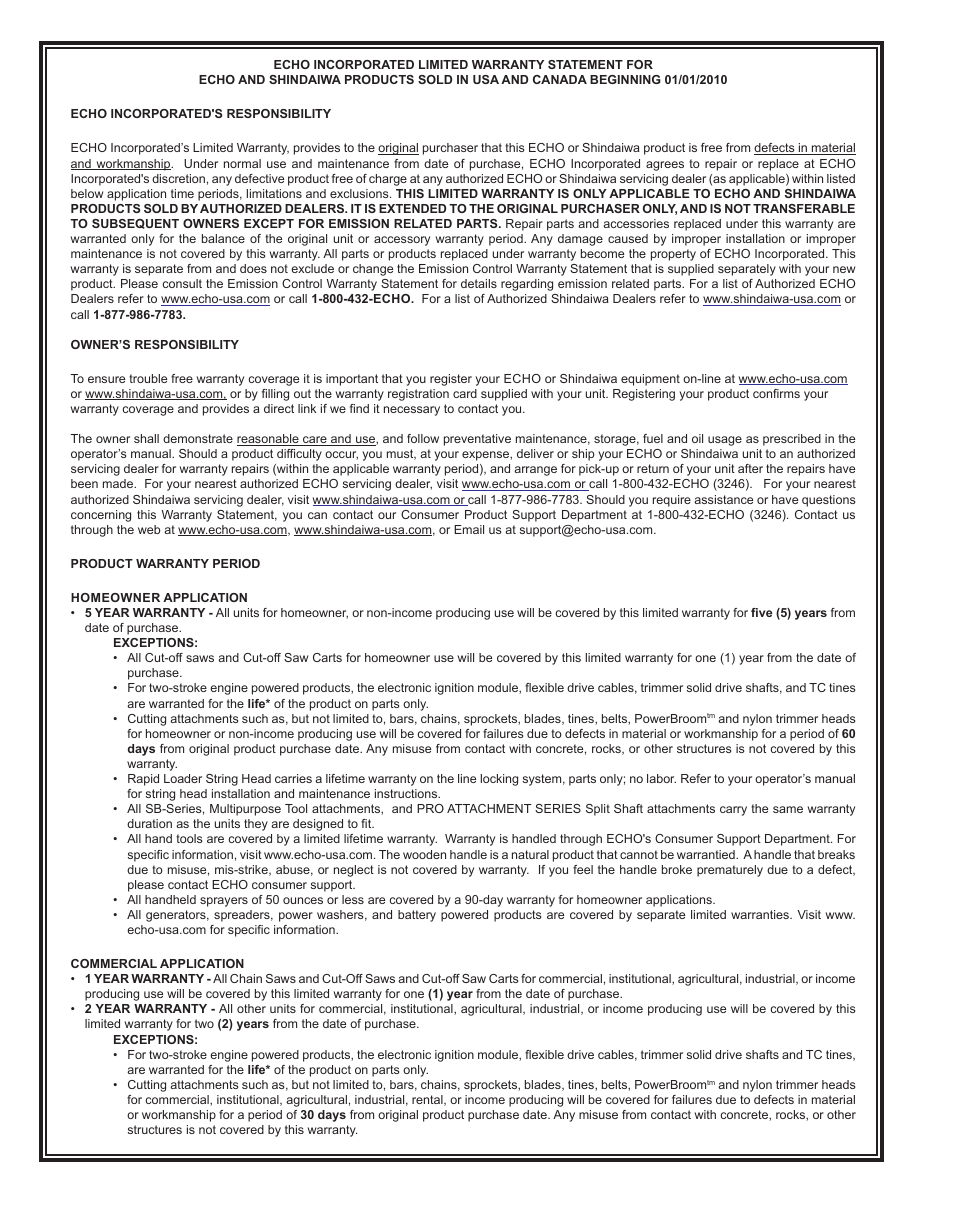 The height and width of the screenshot is (1232, 962). Describe the element at coordinates (469, 529) in the screenshot. I see `Email` at that location.
